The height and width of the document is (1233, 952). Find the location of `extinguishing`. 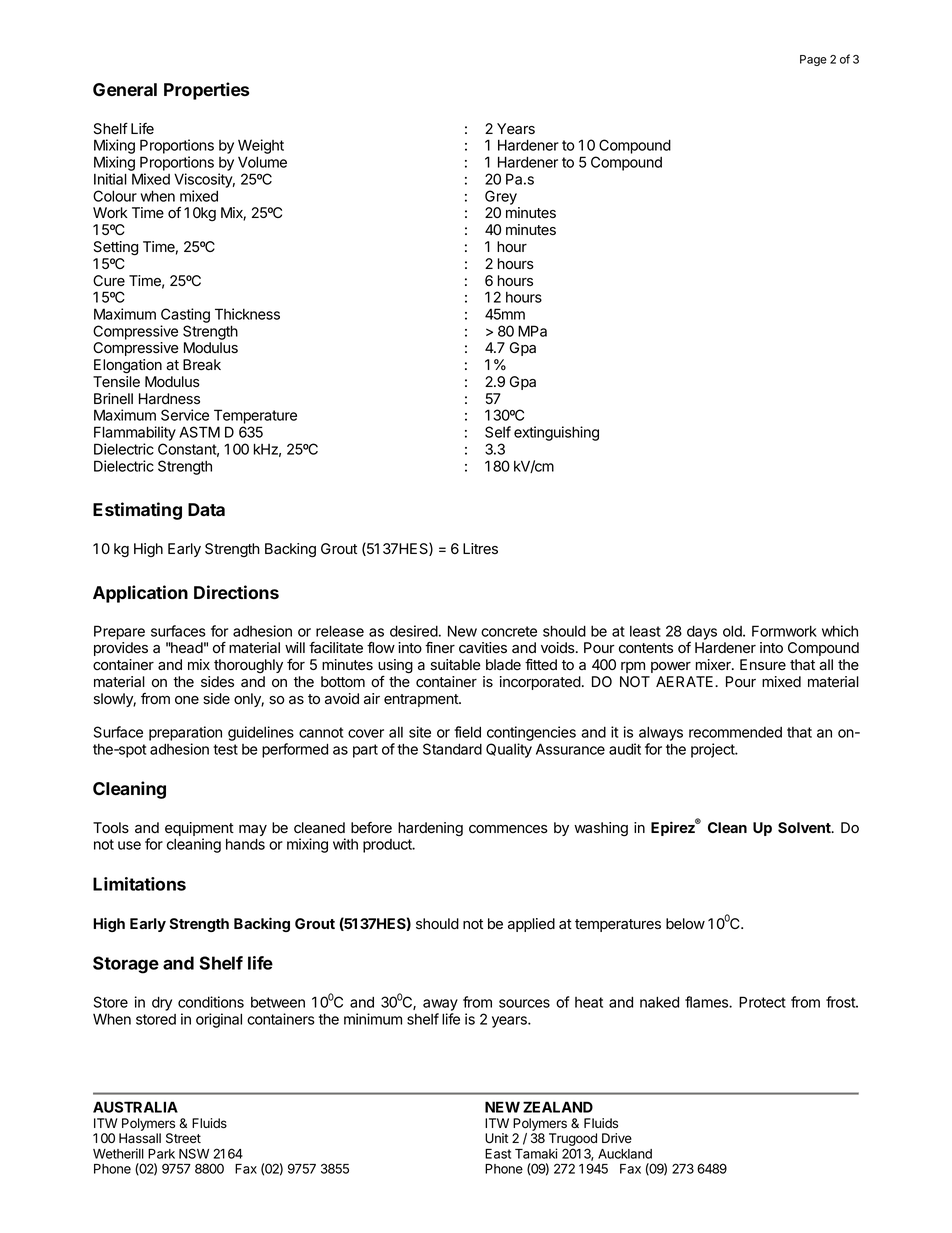

extinguishing is located at coordinates (556, 433).
